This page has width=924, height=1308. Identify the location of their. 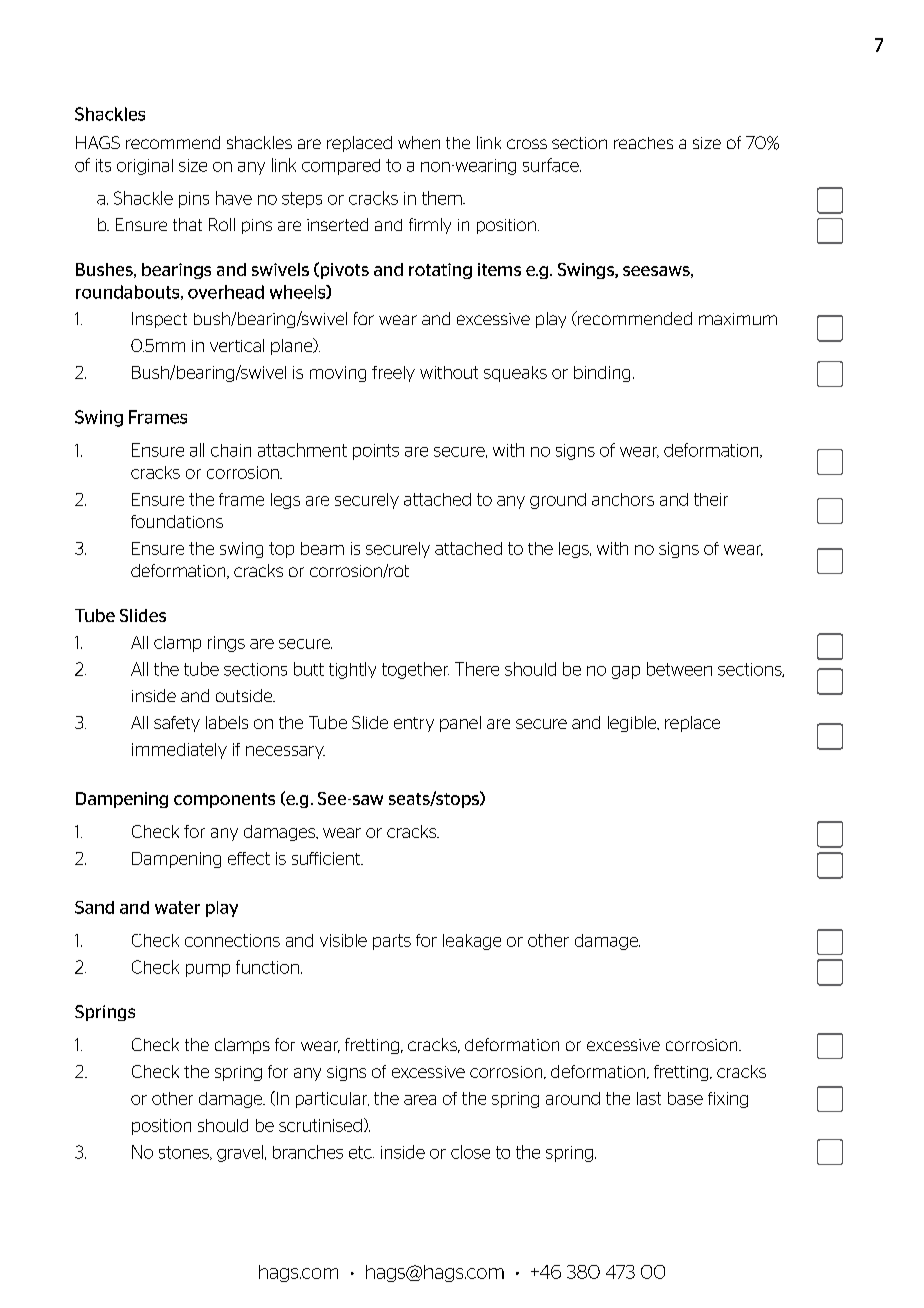
(711, 499).
